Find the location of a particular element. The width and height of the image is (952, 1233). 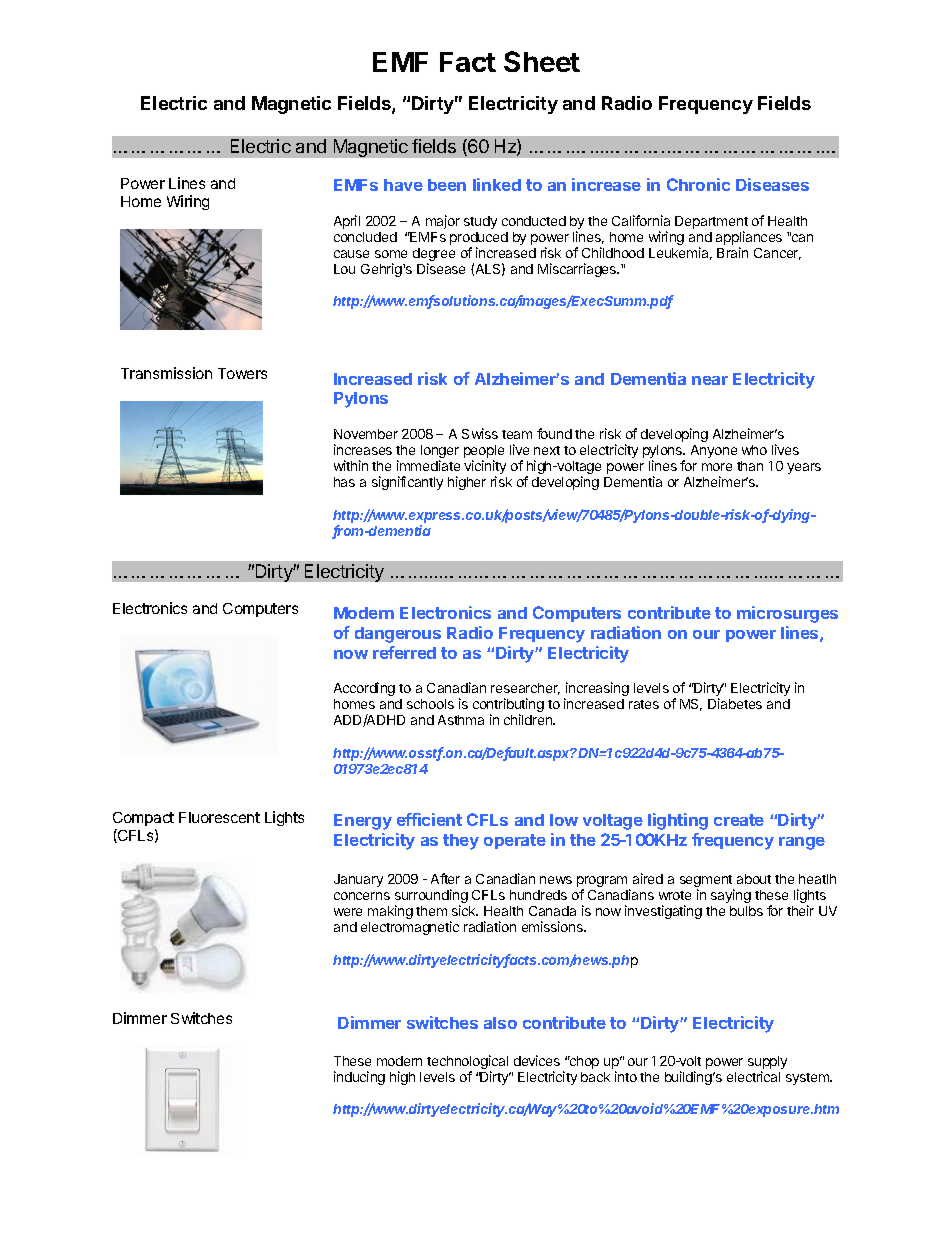

supply is located at coordinates (767, 1064).
